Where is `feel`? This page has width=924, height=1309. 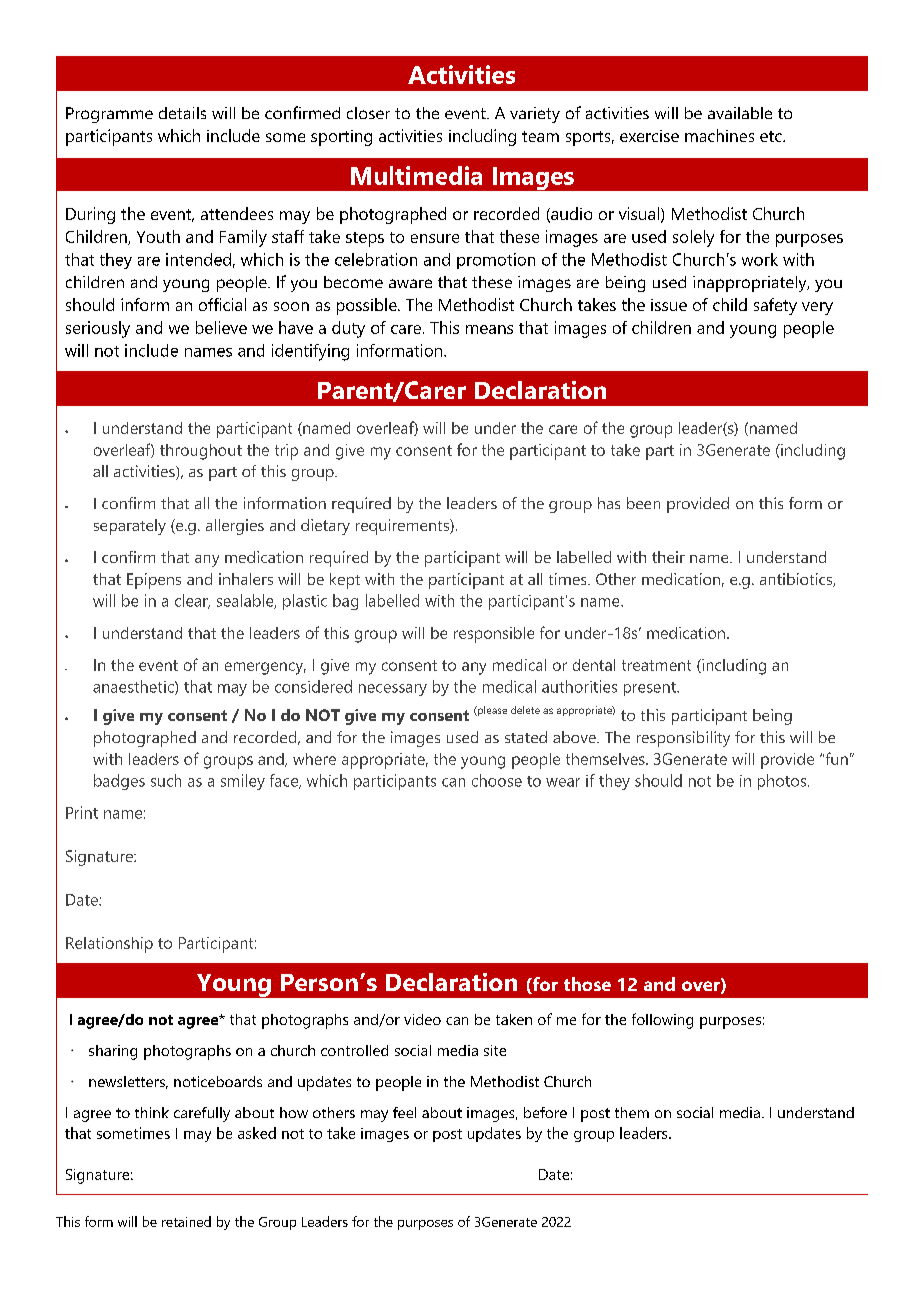
feel is located at coordinates (404, 1112).
